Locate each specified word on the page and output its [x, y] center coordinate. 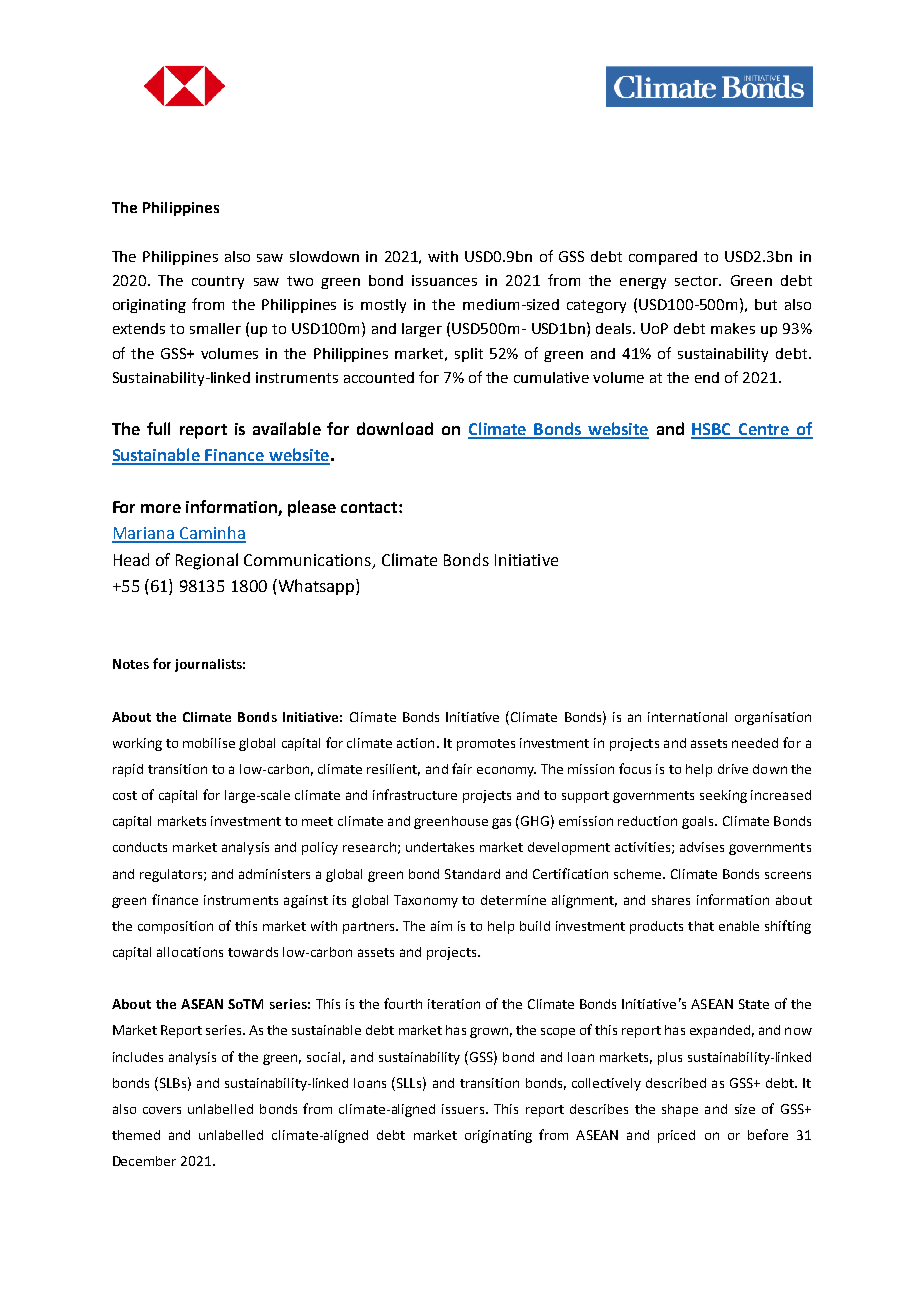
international [687, 717]
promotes [486, 745]
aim [441, 926]
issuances [444, 280]
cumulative [551, 377]
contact [370, 507]
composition [175, 927]
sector [698, 281]
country [218, 282]
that [701, 926]
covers [162, 1110]
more [161, 508]
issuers [464, 1109]
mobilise [209, 743]
